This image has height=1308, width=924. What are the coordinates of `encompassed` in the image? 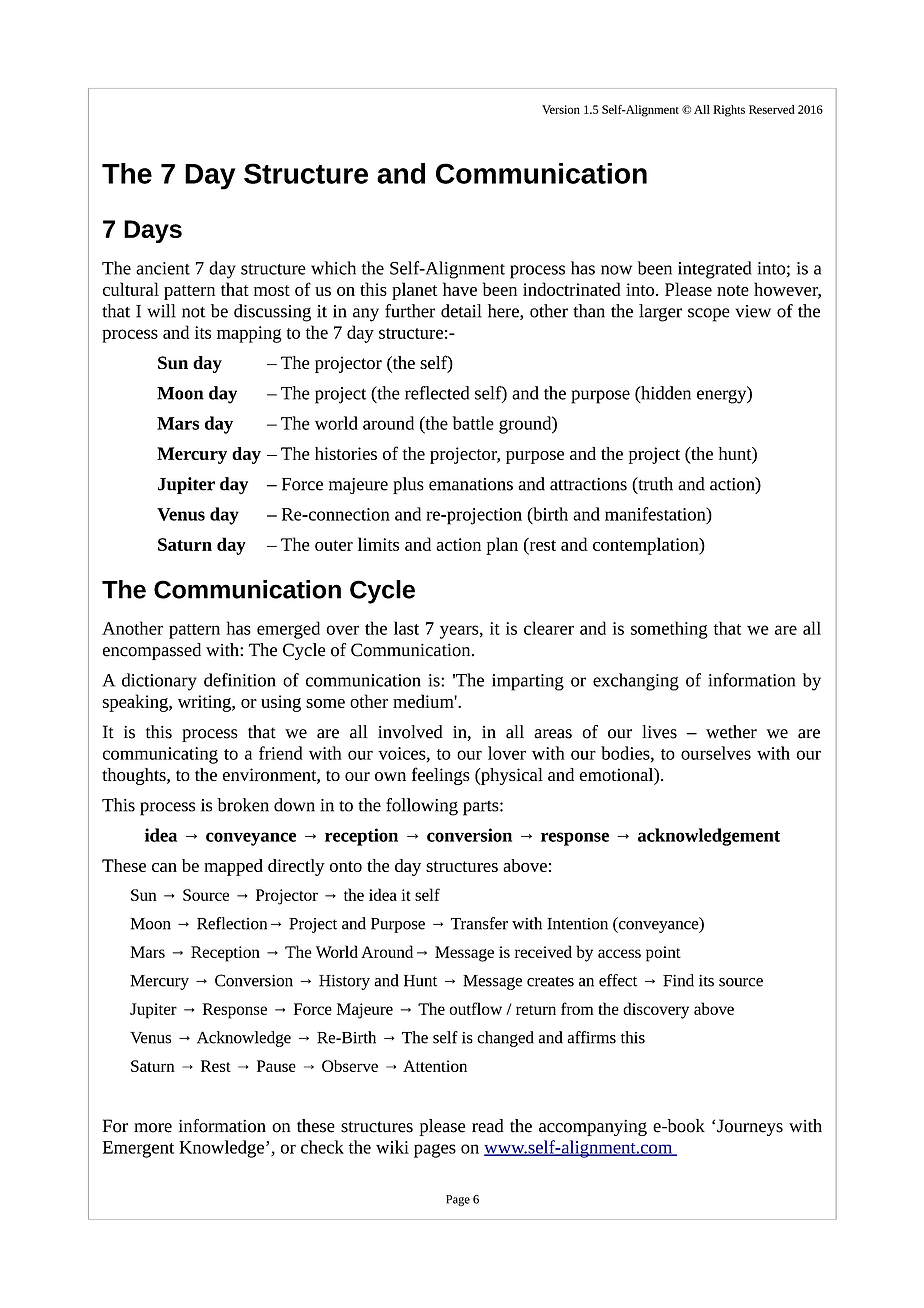 It's located at (152, 651).
